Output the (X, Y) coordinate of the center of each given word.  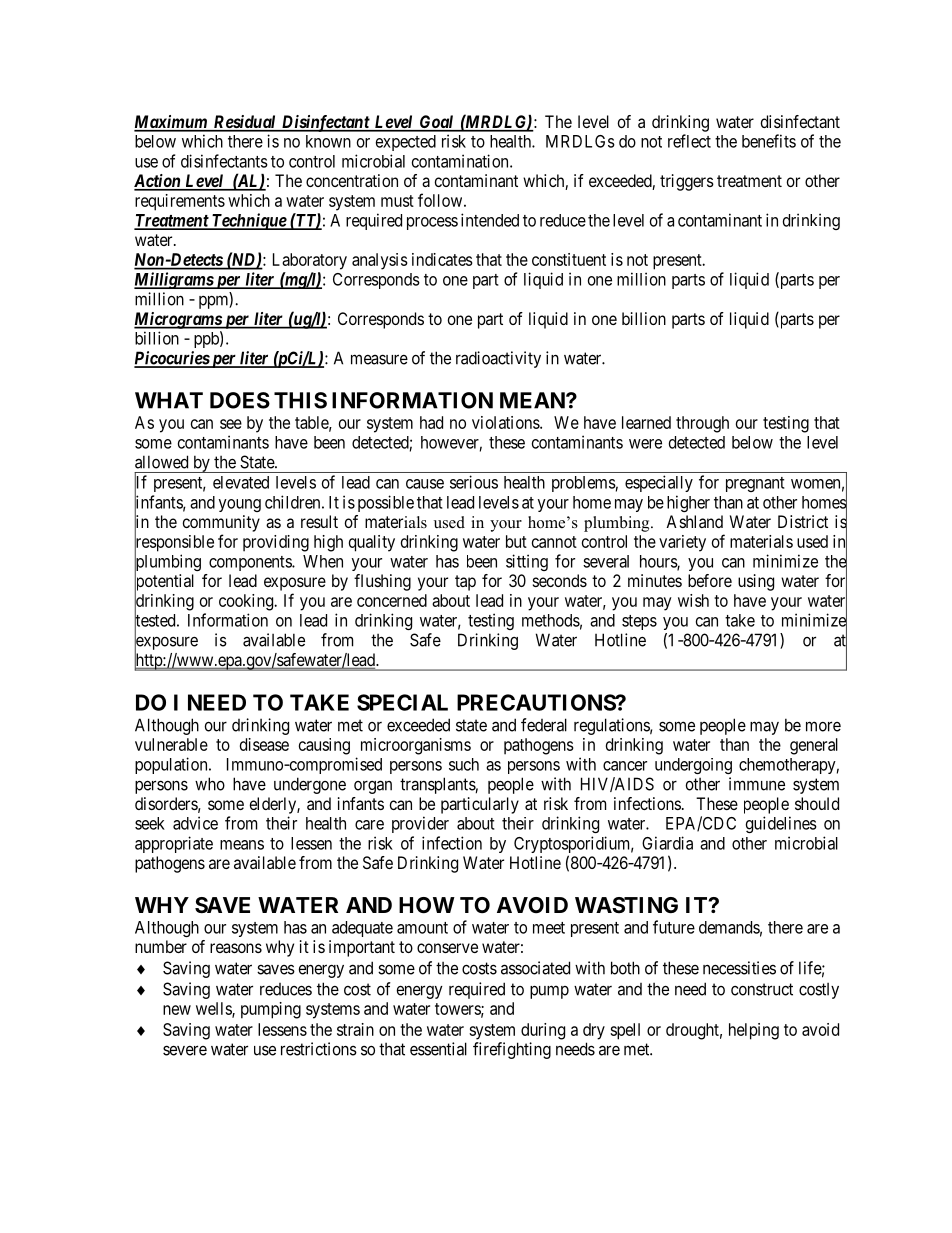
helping (754, 1031)
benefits (769, 141)
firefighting (512, 1050)
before (710, 580)
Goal (436, 123)
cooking (247, 602)
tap (465, 583)
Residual (244, 123)
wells (214, 1009)
